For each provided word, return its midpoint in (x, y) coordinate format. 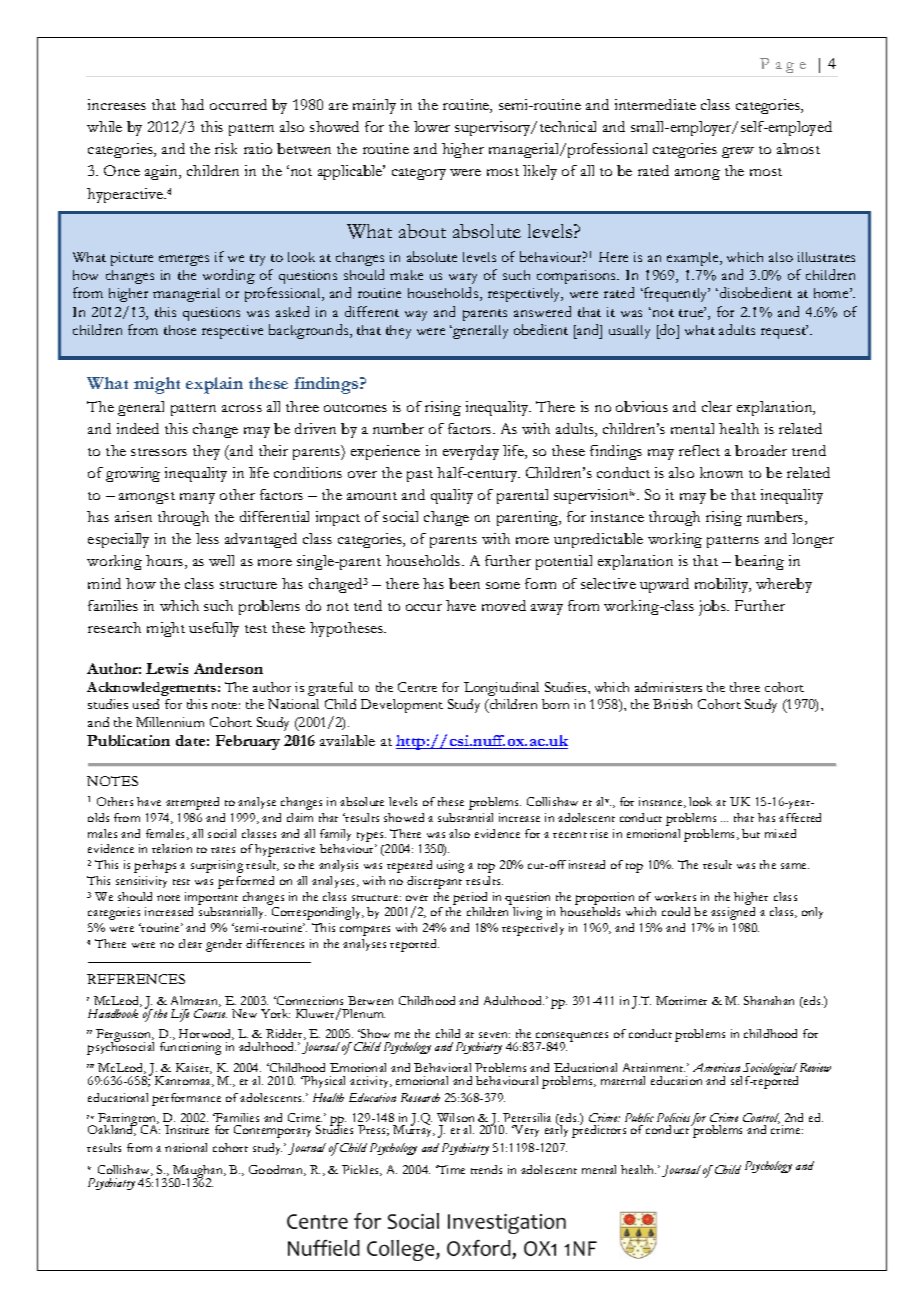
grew (738, 152)
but (751, 833)
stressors (159, 452)
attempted (192, 803)
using (450, 866)
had (192, 104)
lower (432, 126)
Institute (187, 1129)
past (420, 476)
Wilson (455, 1119)
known (721, 472)
